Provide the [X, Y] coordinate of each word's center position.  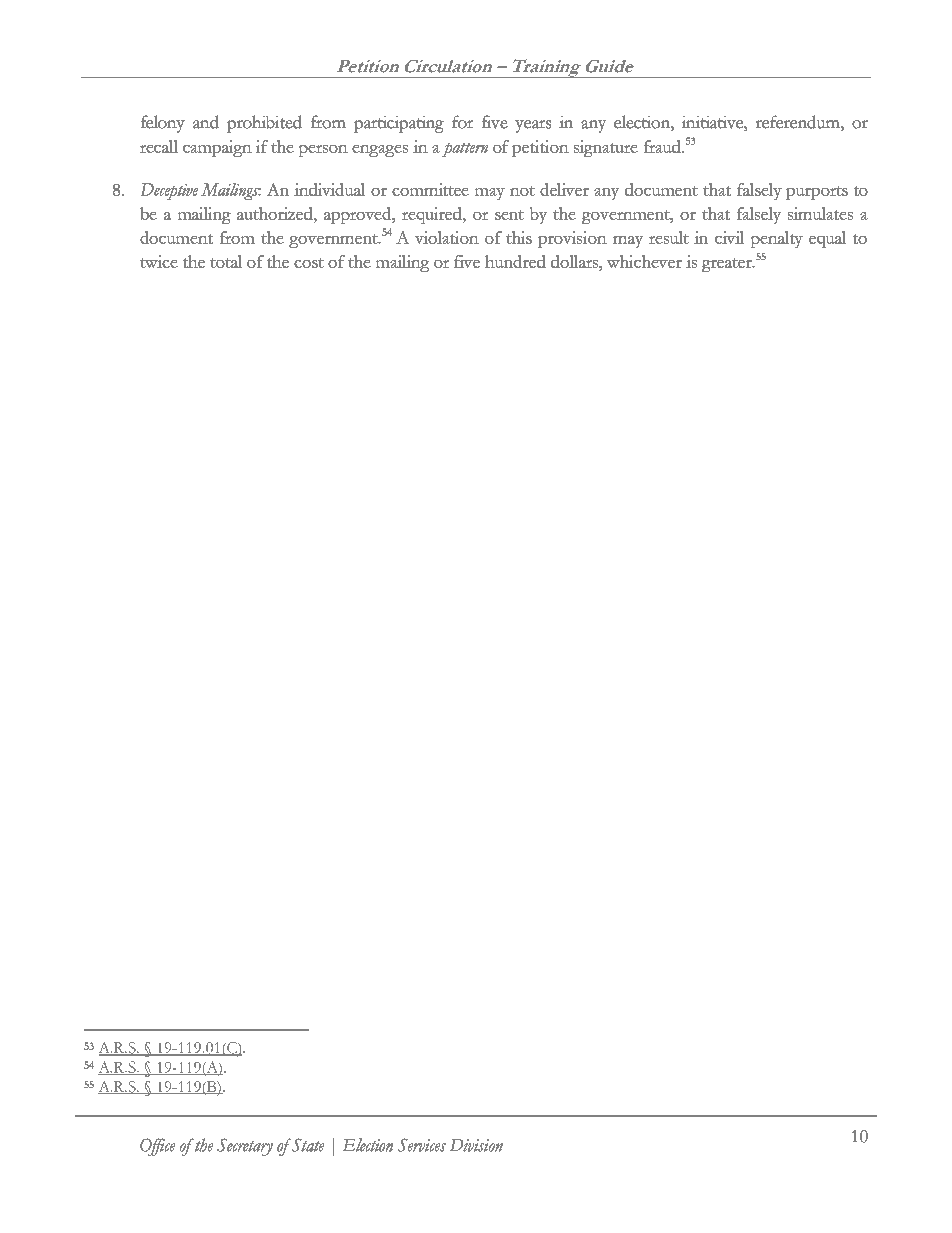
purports [817, 193]
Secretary [245, 1147]
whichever [644, 261]
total [226, 261]
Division [476, 1145]
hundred [515, 261]
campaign [217, 148]
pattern [465, 150]
